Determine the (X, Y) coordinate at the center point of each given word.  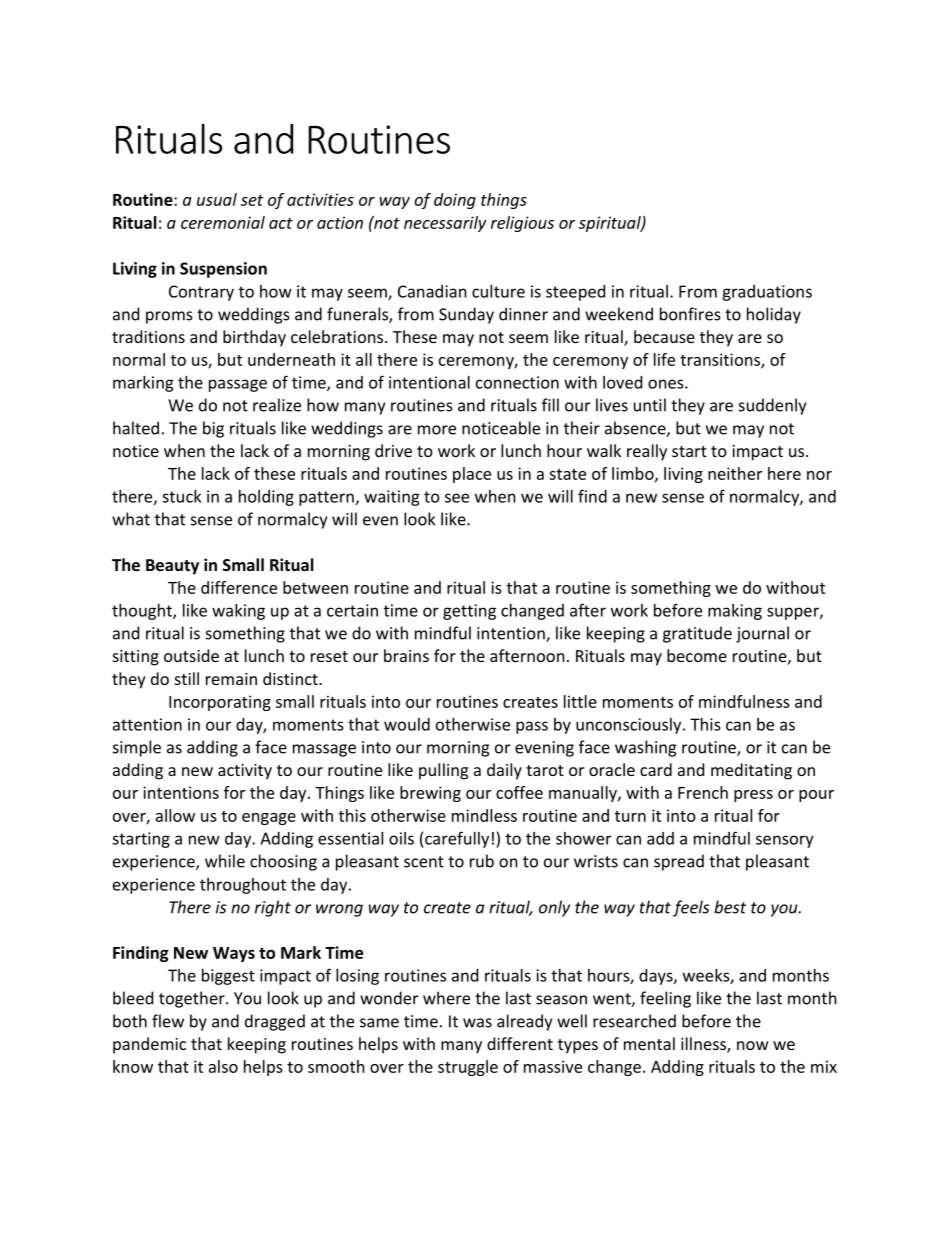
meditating (751, 771)
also (223, 1066)
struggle (468, 1068)
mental (649, 1043)
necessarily (445, 224)
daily (504, 771)
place (472, 475)
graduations (767, 293)
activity (245, 772)
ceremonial (223, 222)
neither (735, 473)
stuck (181, 496)
